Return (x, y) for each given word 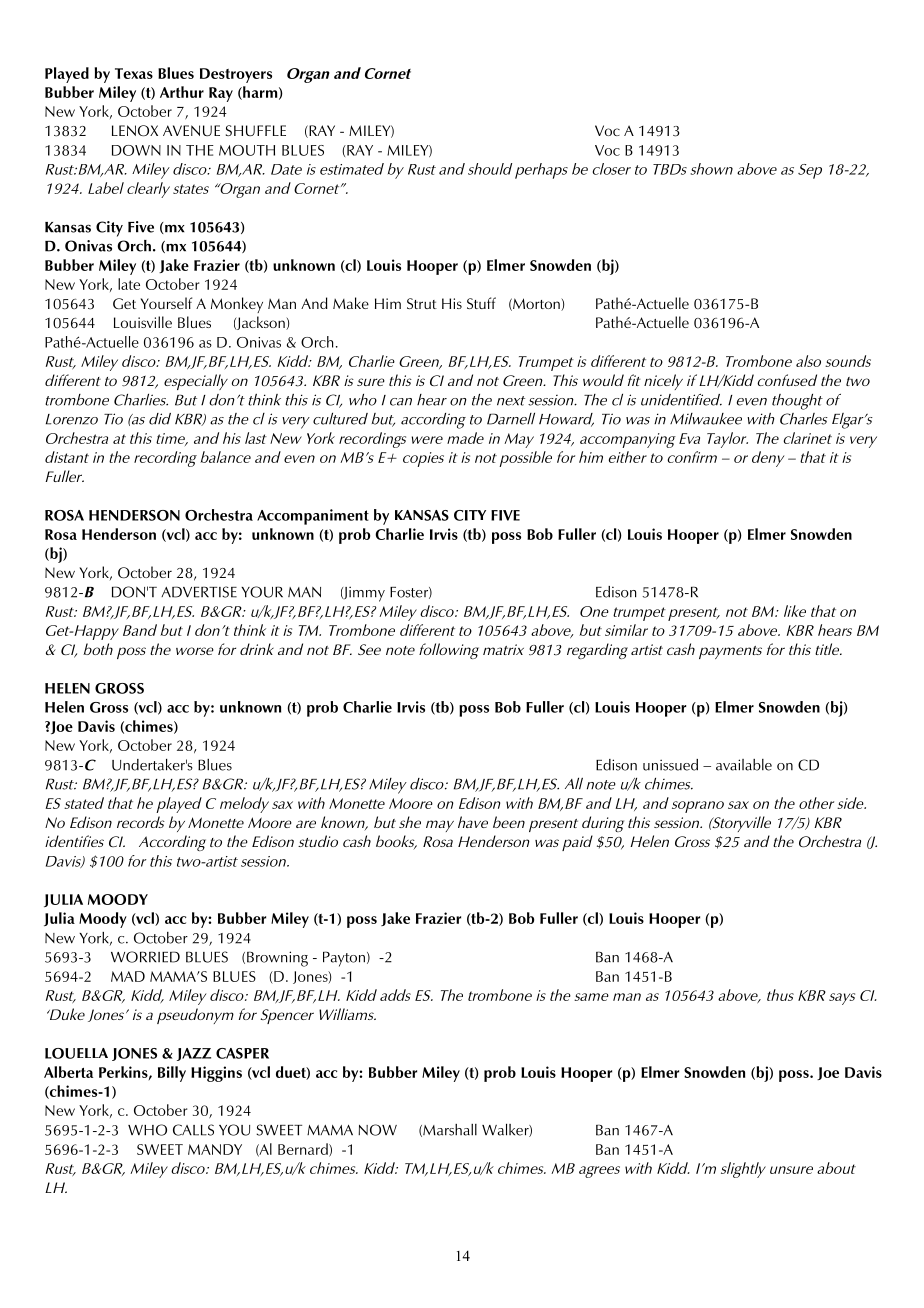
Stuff (481, 303)
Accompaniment (313, 517)
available (744, 765)
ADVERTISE (199, 592)
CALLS (193, 1130)
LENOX (135, 131)
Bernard (304, 1150)
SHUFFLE (256, 130)
